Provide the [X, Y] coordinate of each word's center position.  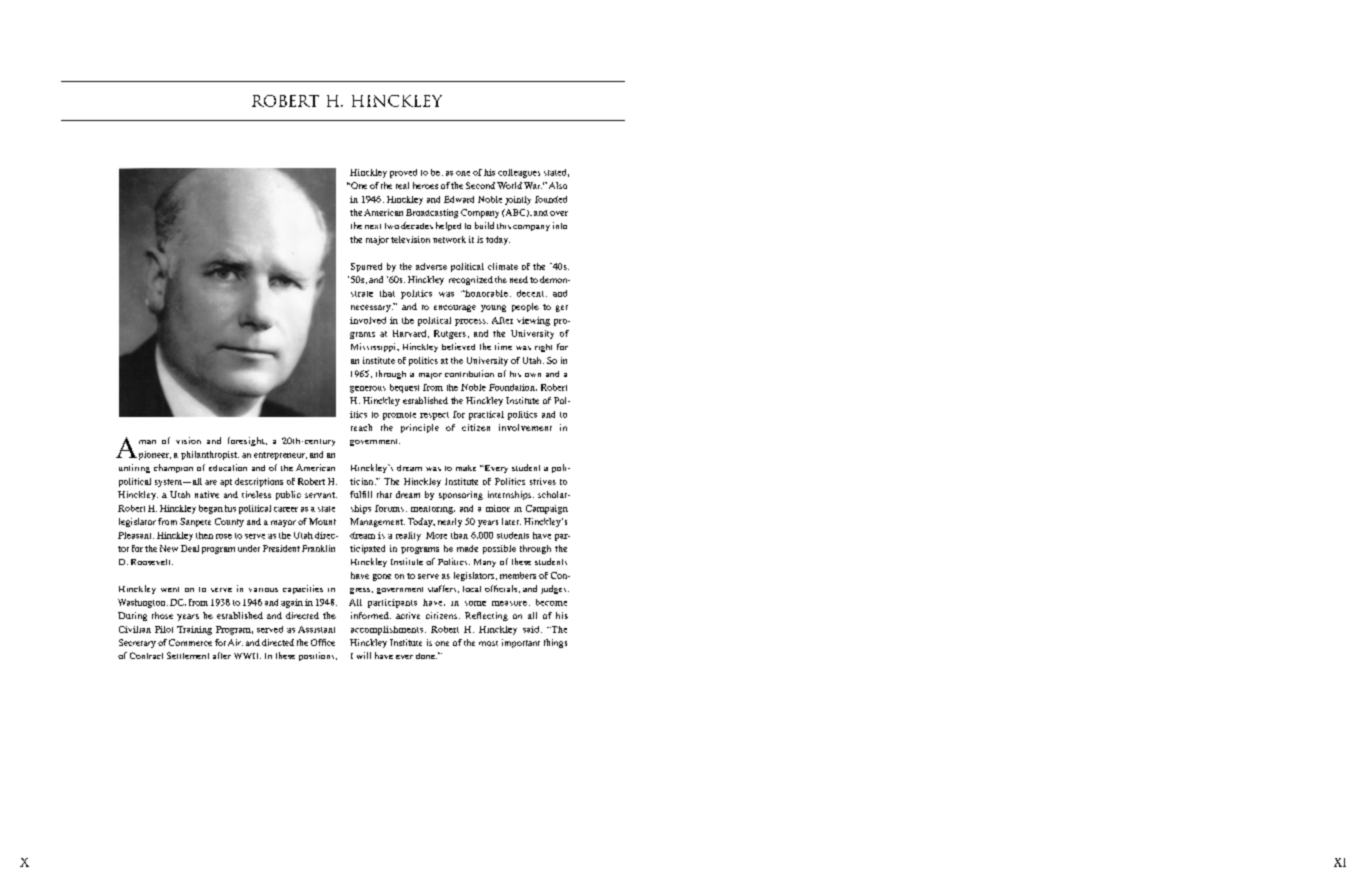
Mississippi [374, 347]
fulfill [361, 494]
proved [403, 173]
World [509, 185]
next [373, 226]
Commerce [190, 642]
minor [498, 508]
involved [368, 320]
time [503, 346]
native [207, 494]
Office [323, 642]
